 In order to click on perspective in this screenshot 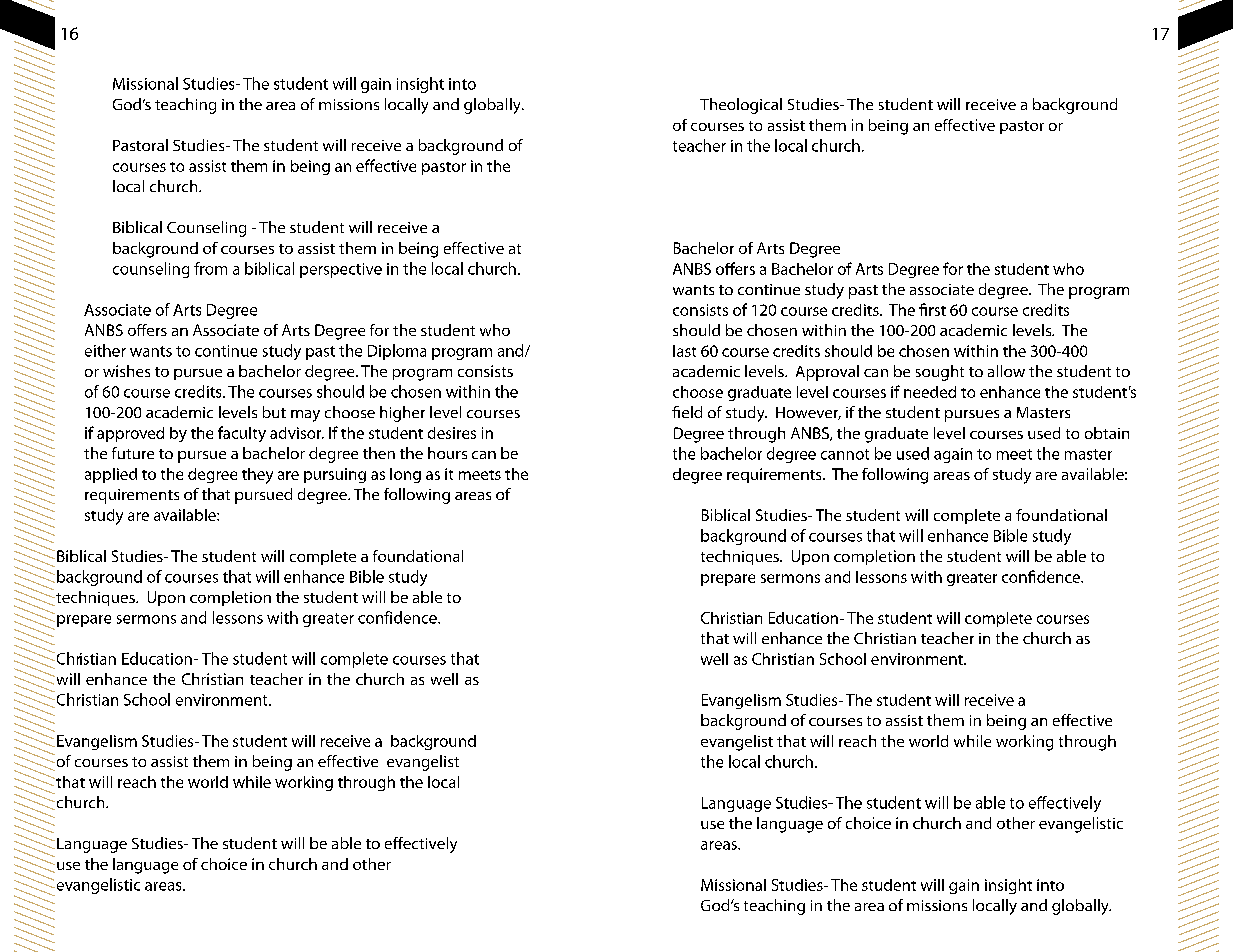, I will do `click(341, 270)`.
